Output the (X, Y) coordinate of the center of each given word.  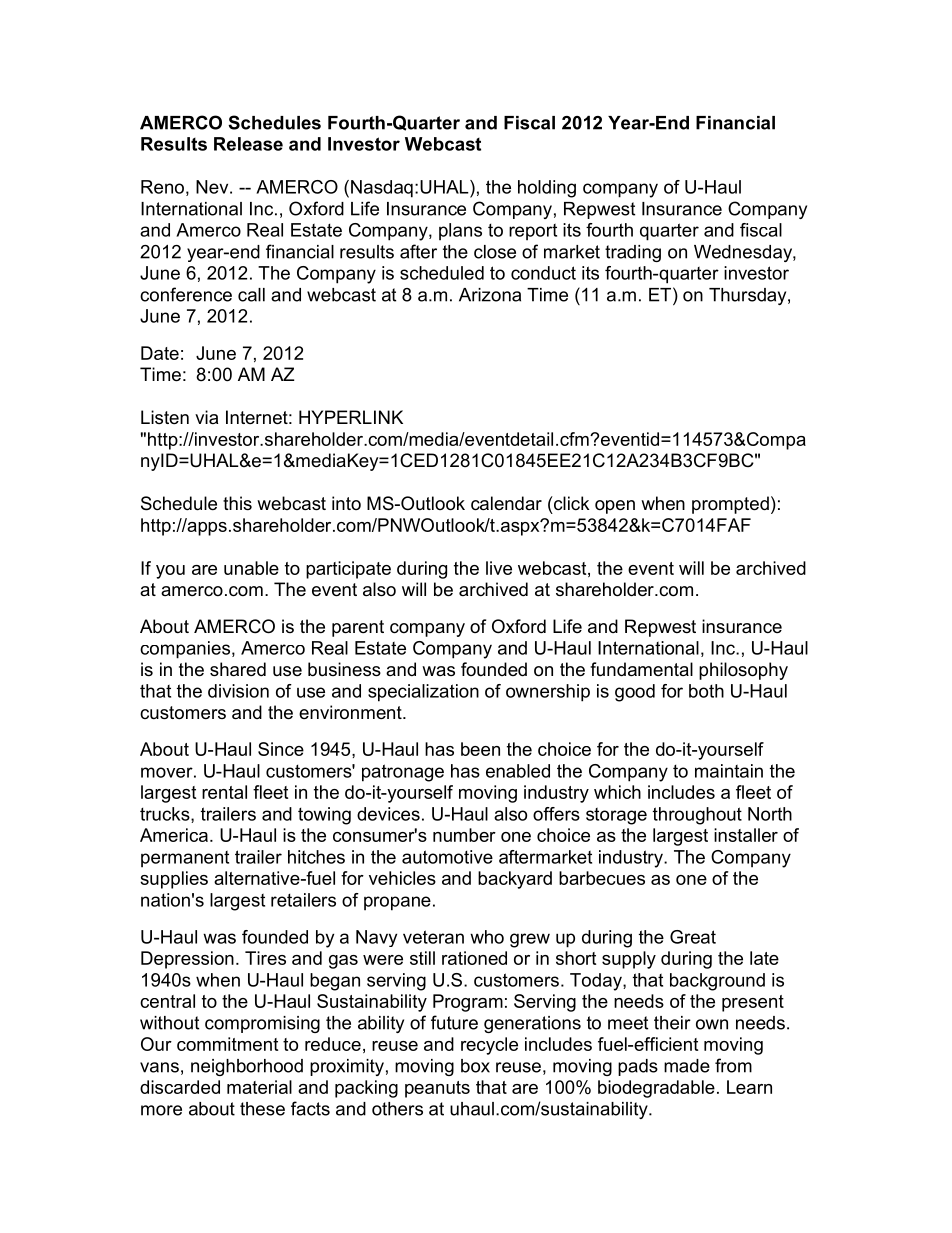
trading (633, 253)
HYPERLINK (351, 417)
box (475, 1066)
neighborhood (247, 1067)
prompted (730, 505)
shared (238, 669)
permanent (185, 859)
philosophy (743, 671)
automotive (447, 857)
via (206, 417)
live (499, 568)
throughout (697, 816)
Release (248, 144)
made (687, 1066)
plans (460, 232)
